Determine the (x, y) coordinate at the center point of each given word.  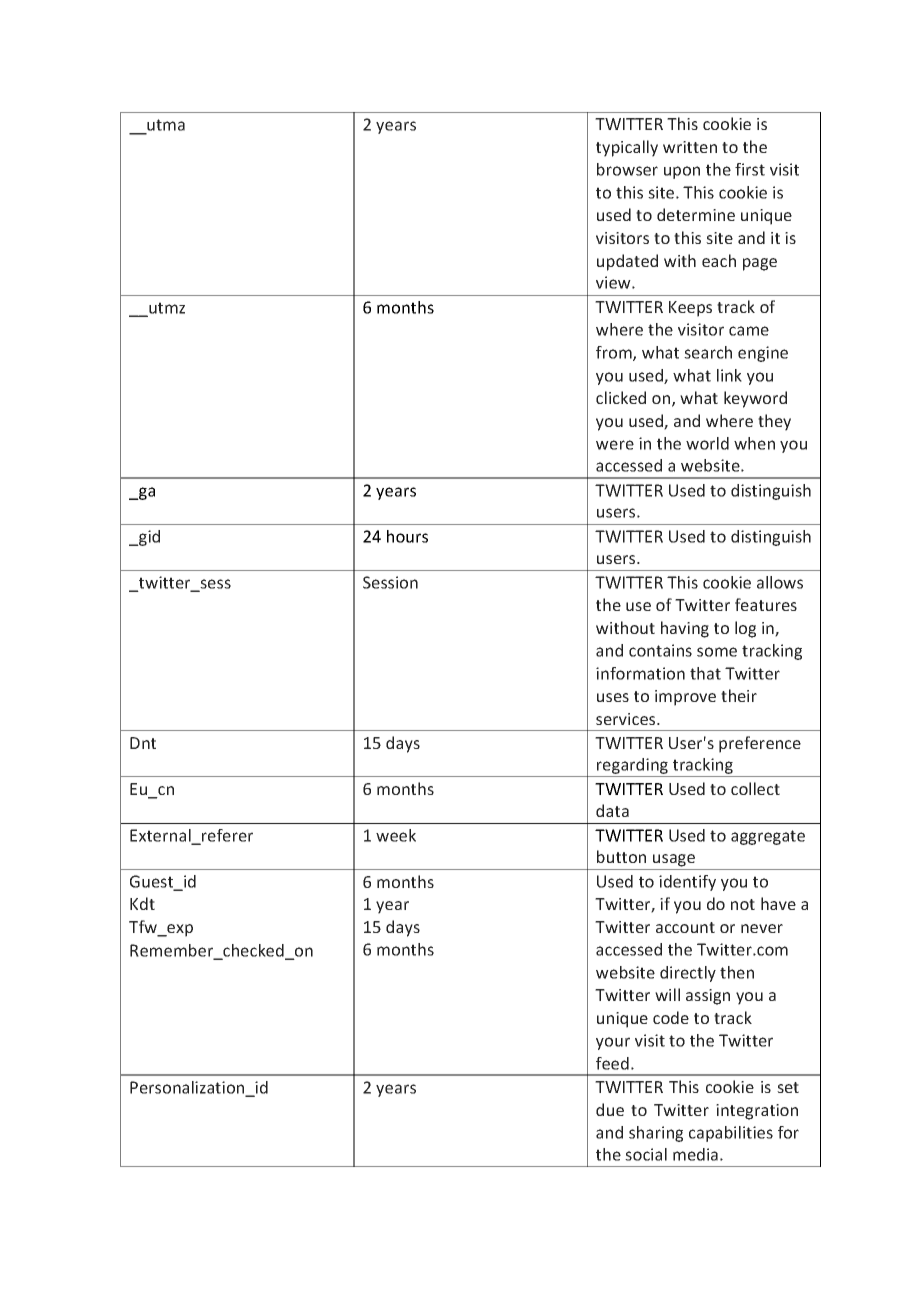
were (615, 445)
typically (627, 148)
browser (627, 169)
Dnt (143, 743)
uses (613, 697)
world (707, 443)
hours (407, 536)
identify (687, 883)
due (610, 1109)
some (717, 652)
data (612, 810)
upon (682, 172)
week (396, 835)
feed (612, 1063)
